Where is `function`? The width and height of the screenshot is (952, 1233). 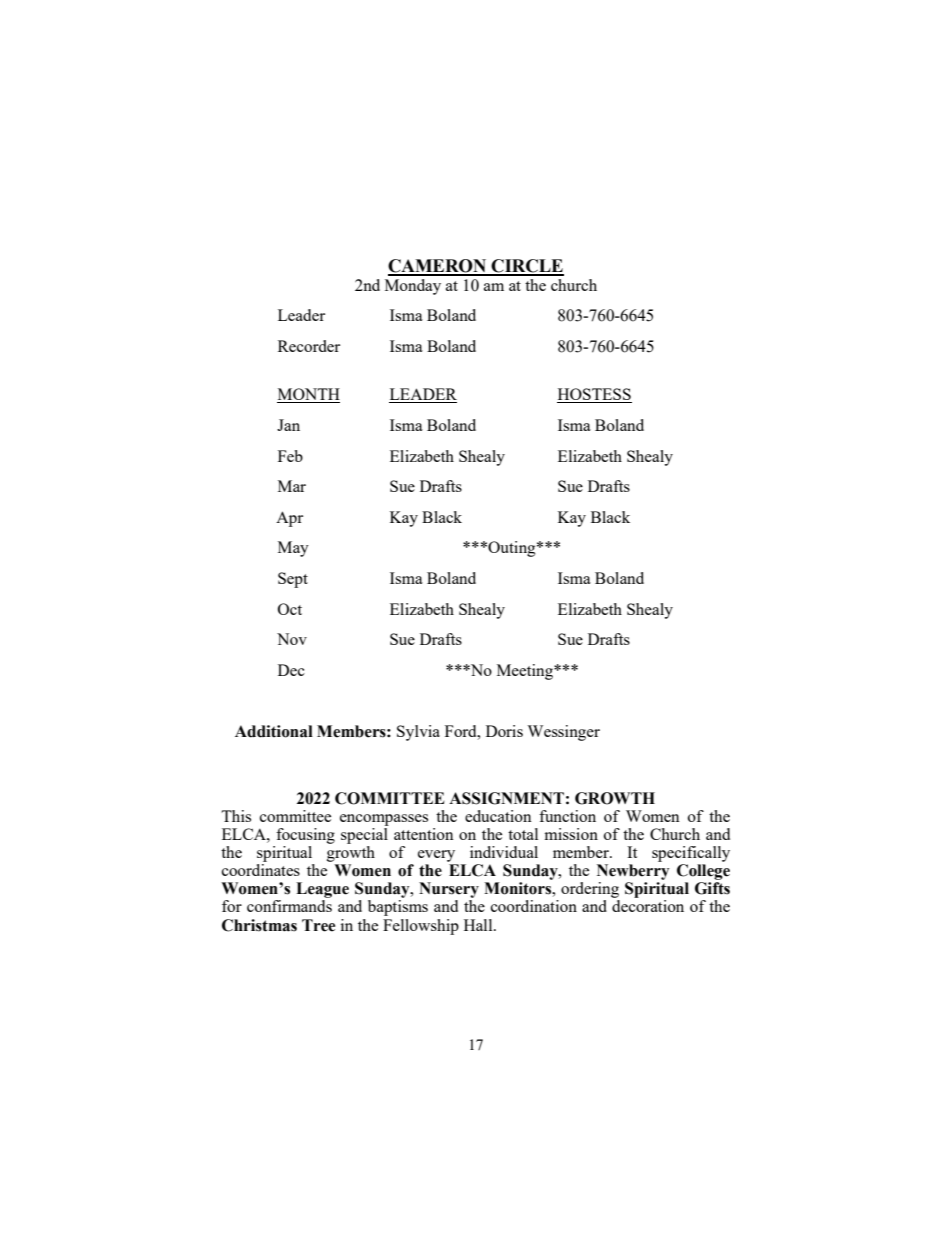
function is located at coordinates (567, 816).
